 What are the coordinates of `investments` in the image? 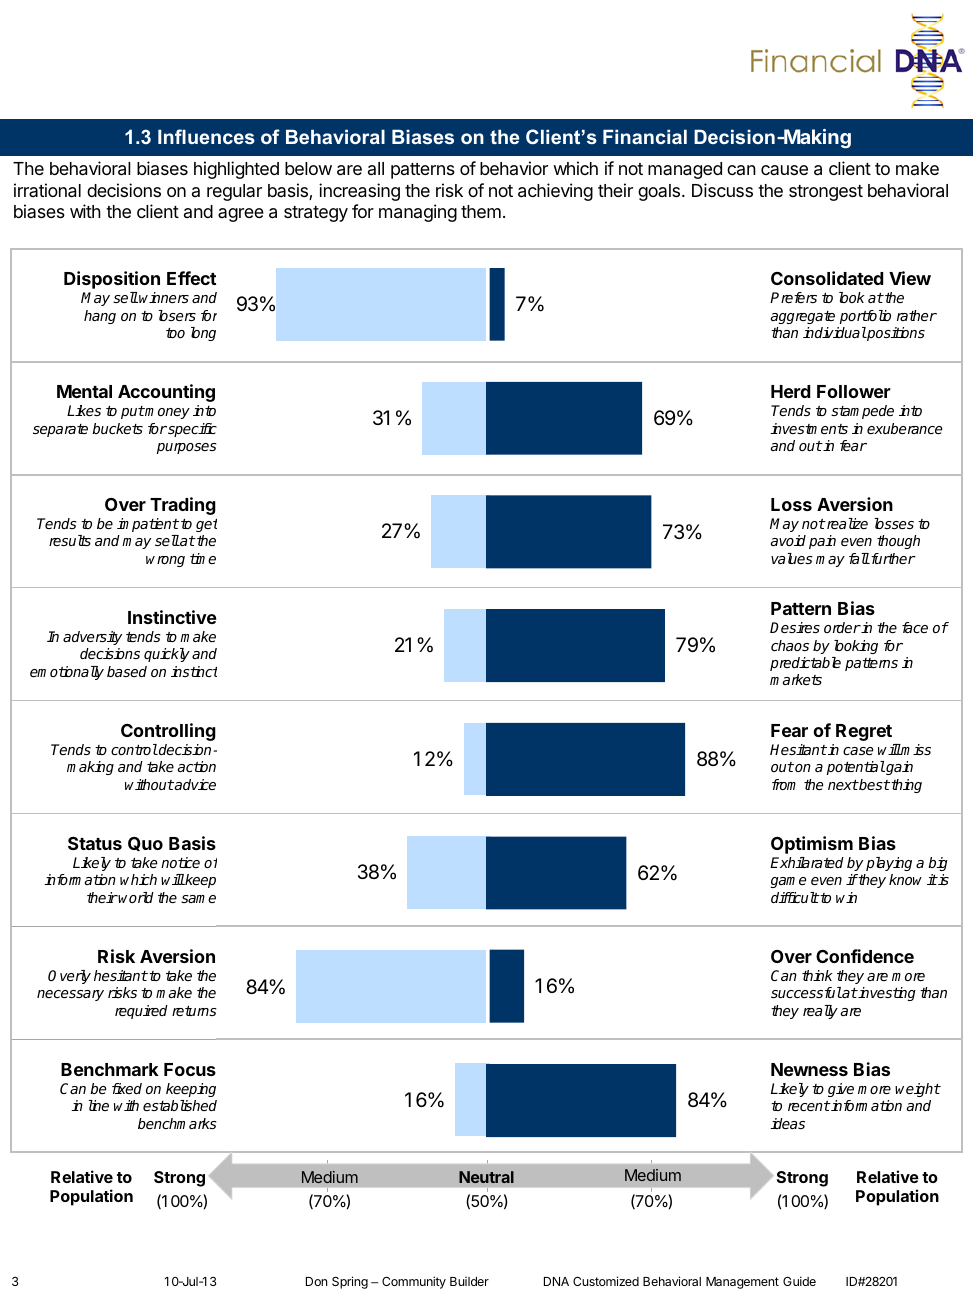 It's located at (809, 428).
